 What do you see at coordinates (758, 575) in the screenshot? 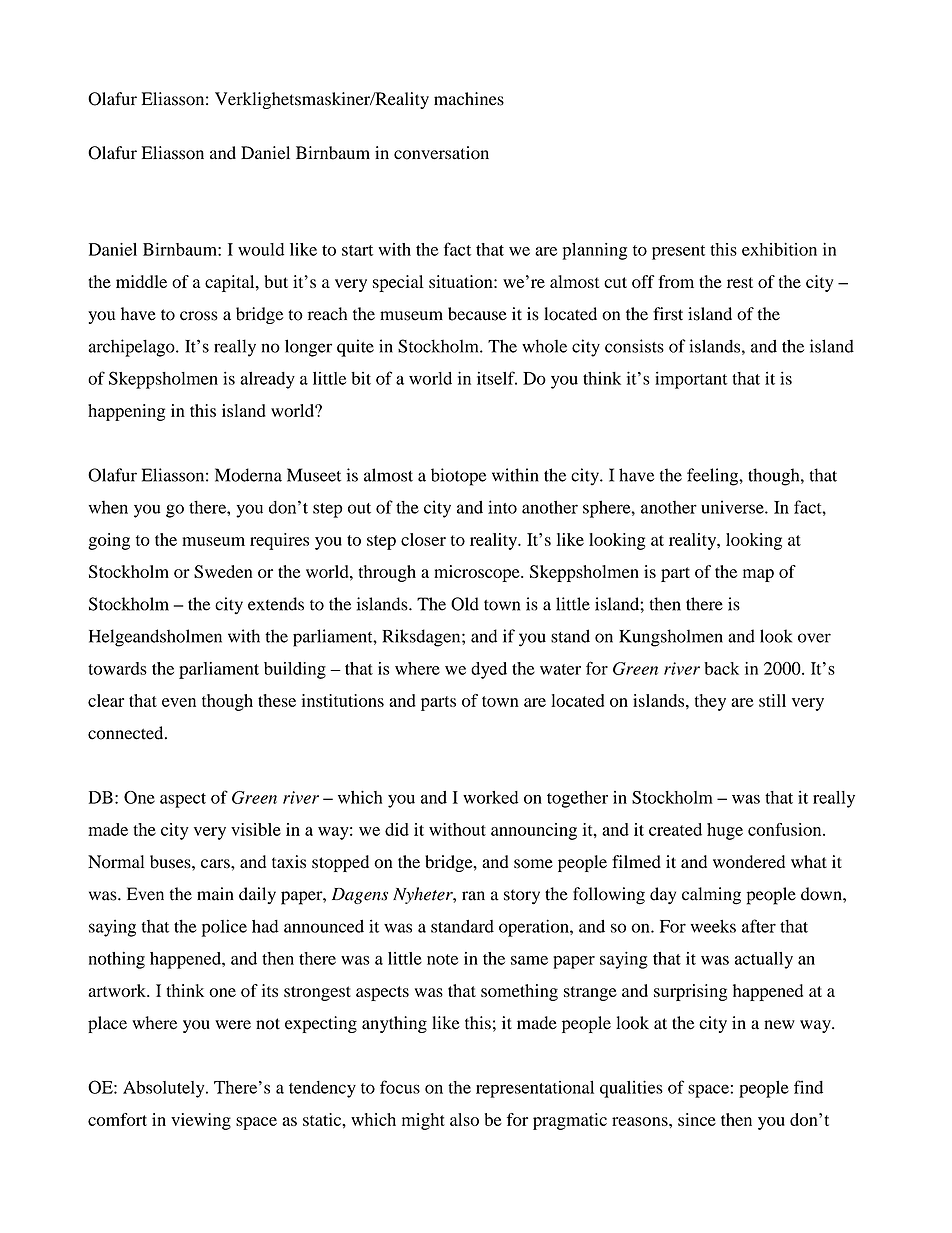
I see `map` at bounding box center [758, 575].
